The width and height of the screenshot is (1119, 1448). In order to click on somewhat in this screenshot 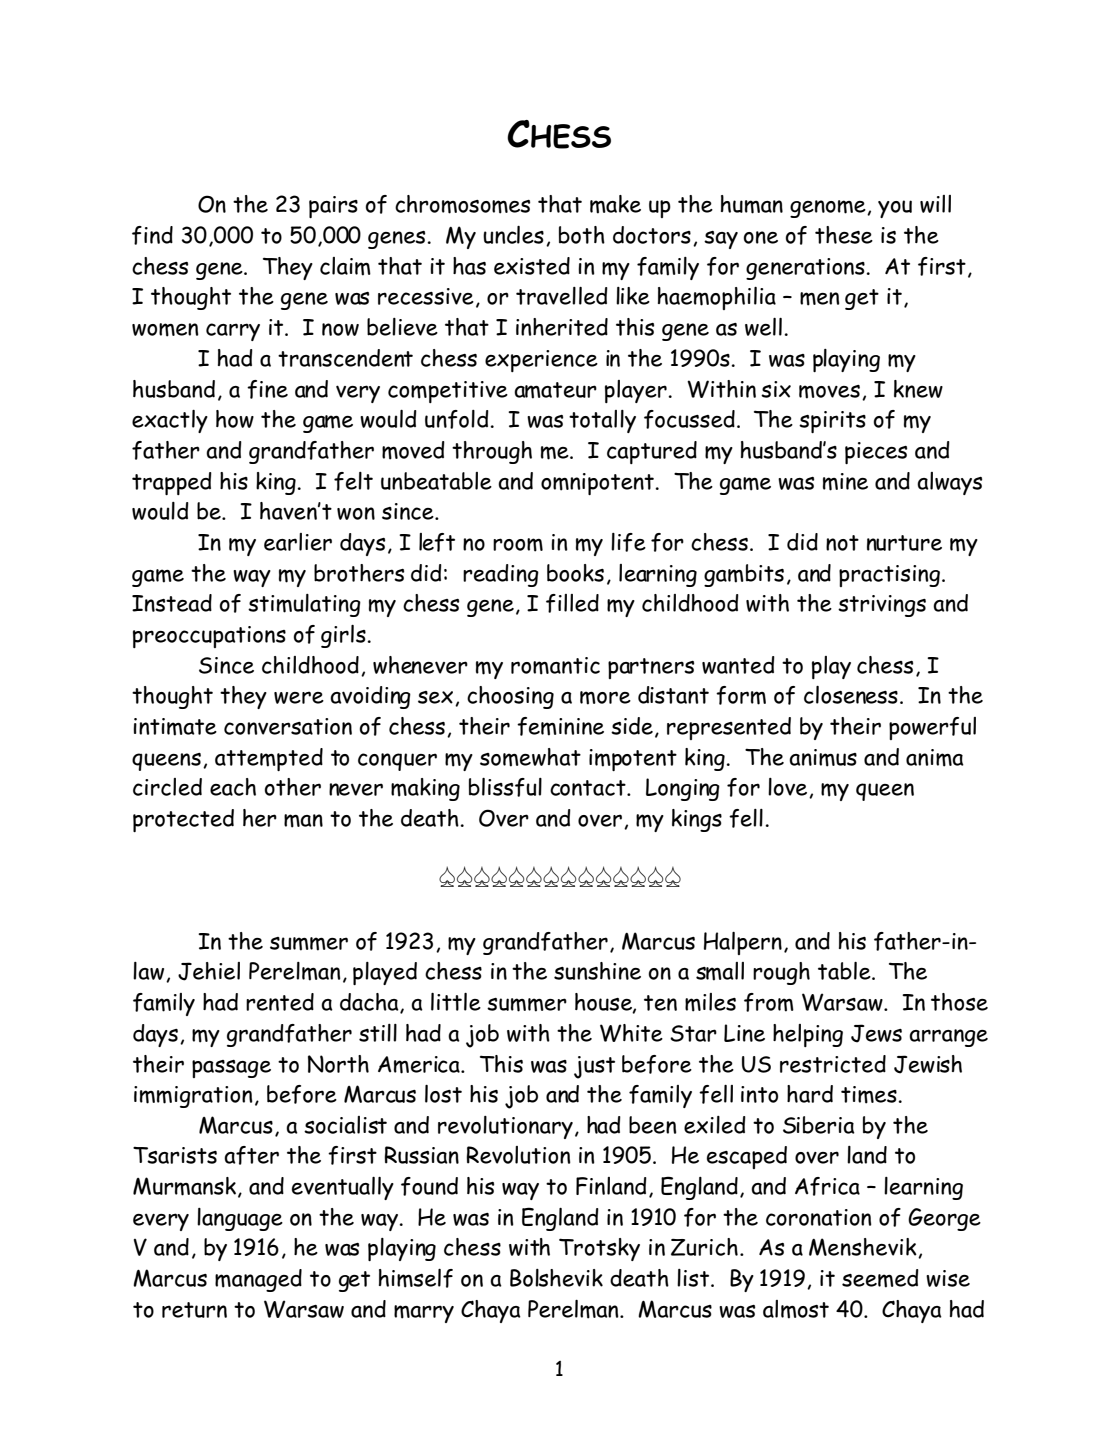, I will do `click(530, 757)`.
